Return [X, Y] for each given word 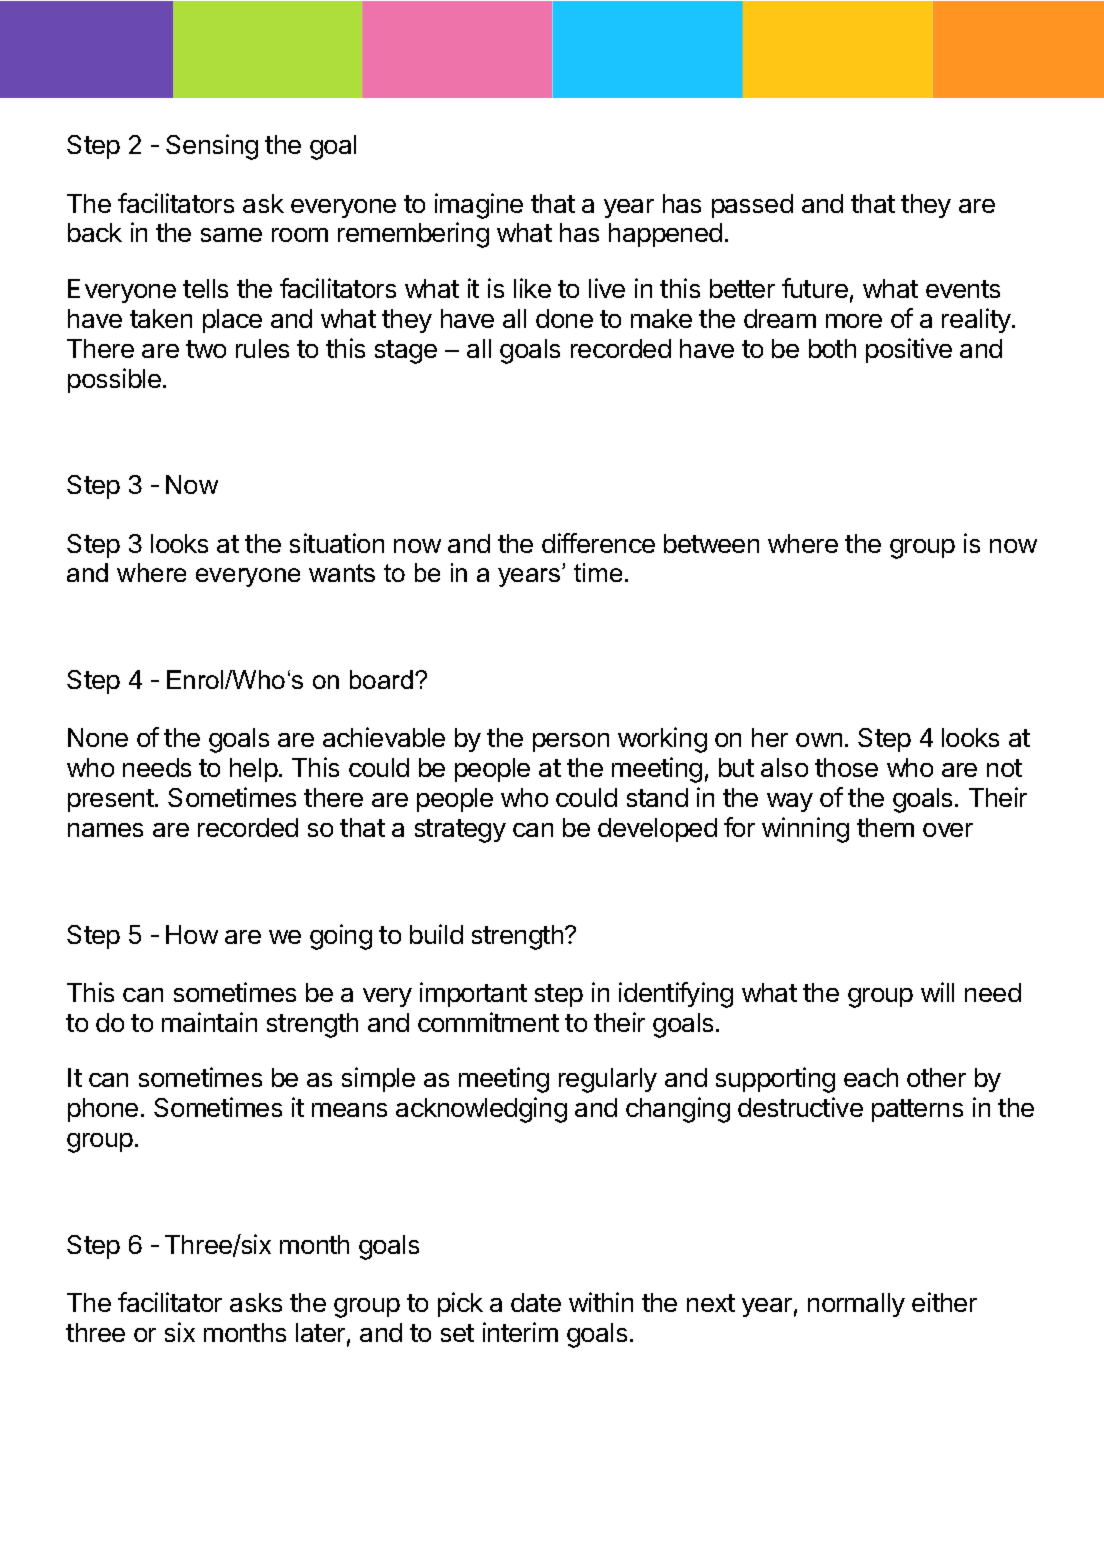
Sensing [212, 147]
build [436, 934]
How [192, 934]
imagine [479, 206]
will [937, 992]
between [711, 543]
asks [256, 1302]
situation [337, 543]
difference [598, 543]
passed [752, 206]
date [536, 1302]
